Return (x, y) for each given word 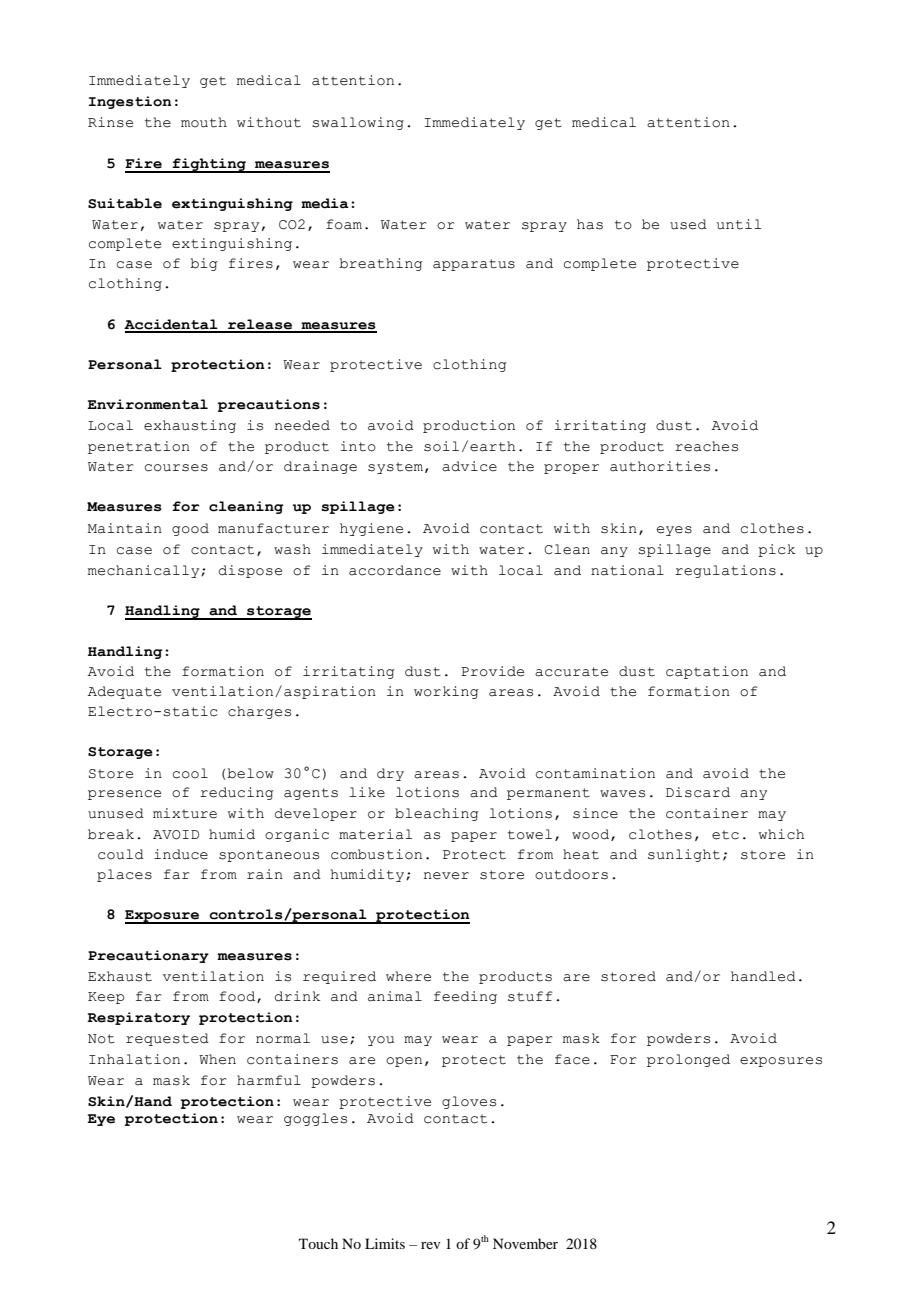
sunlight (684, 855)
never (446, 876)
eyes (674, 531)
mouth (204, 122)
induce (181, 854)
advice (469, 466)
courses (176, 468)
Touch (318, 1243)
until (739, 224)
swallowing (358, 123)
